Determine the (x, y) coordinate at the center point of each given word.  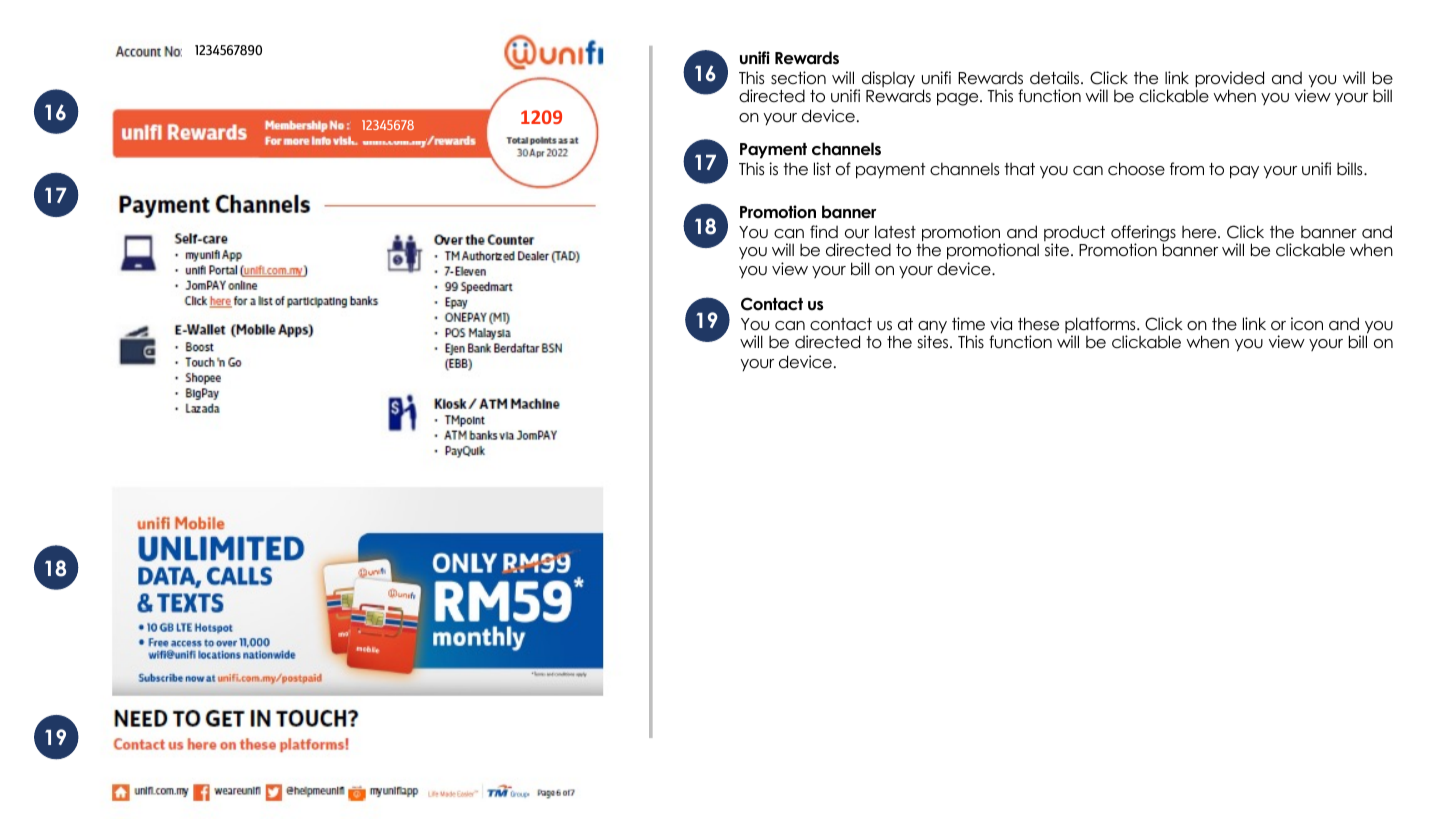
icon (1307, 324)
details (1056, 78)
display (887, 80)
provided (1229, 80)
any (932, 328)
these (1038, 324)
